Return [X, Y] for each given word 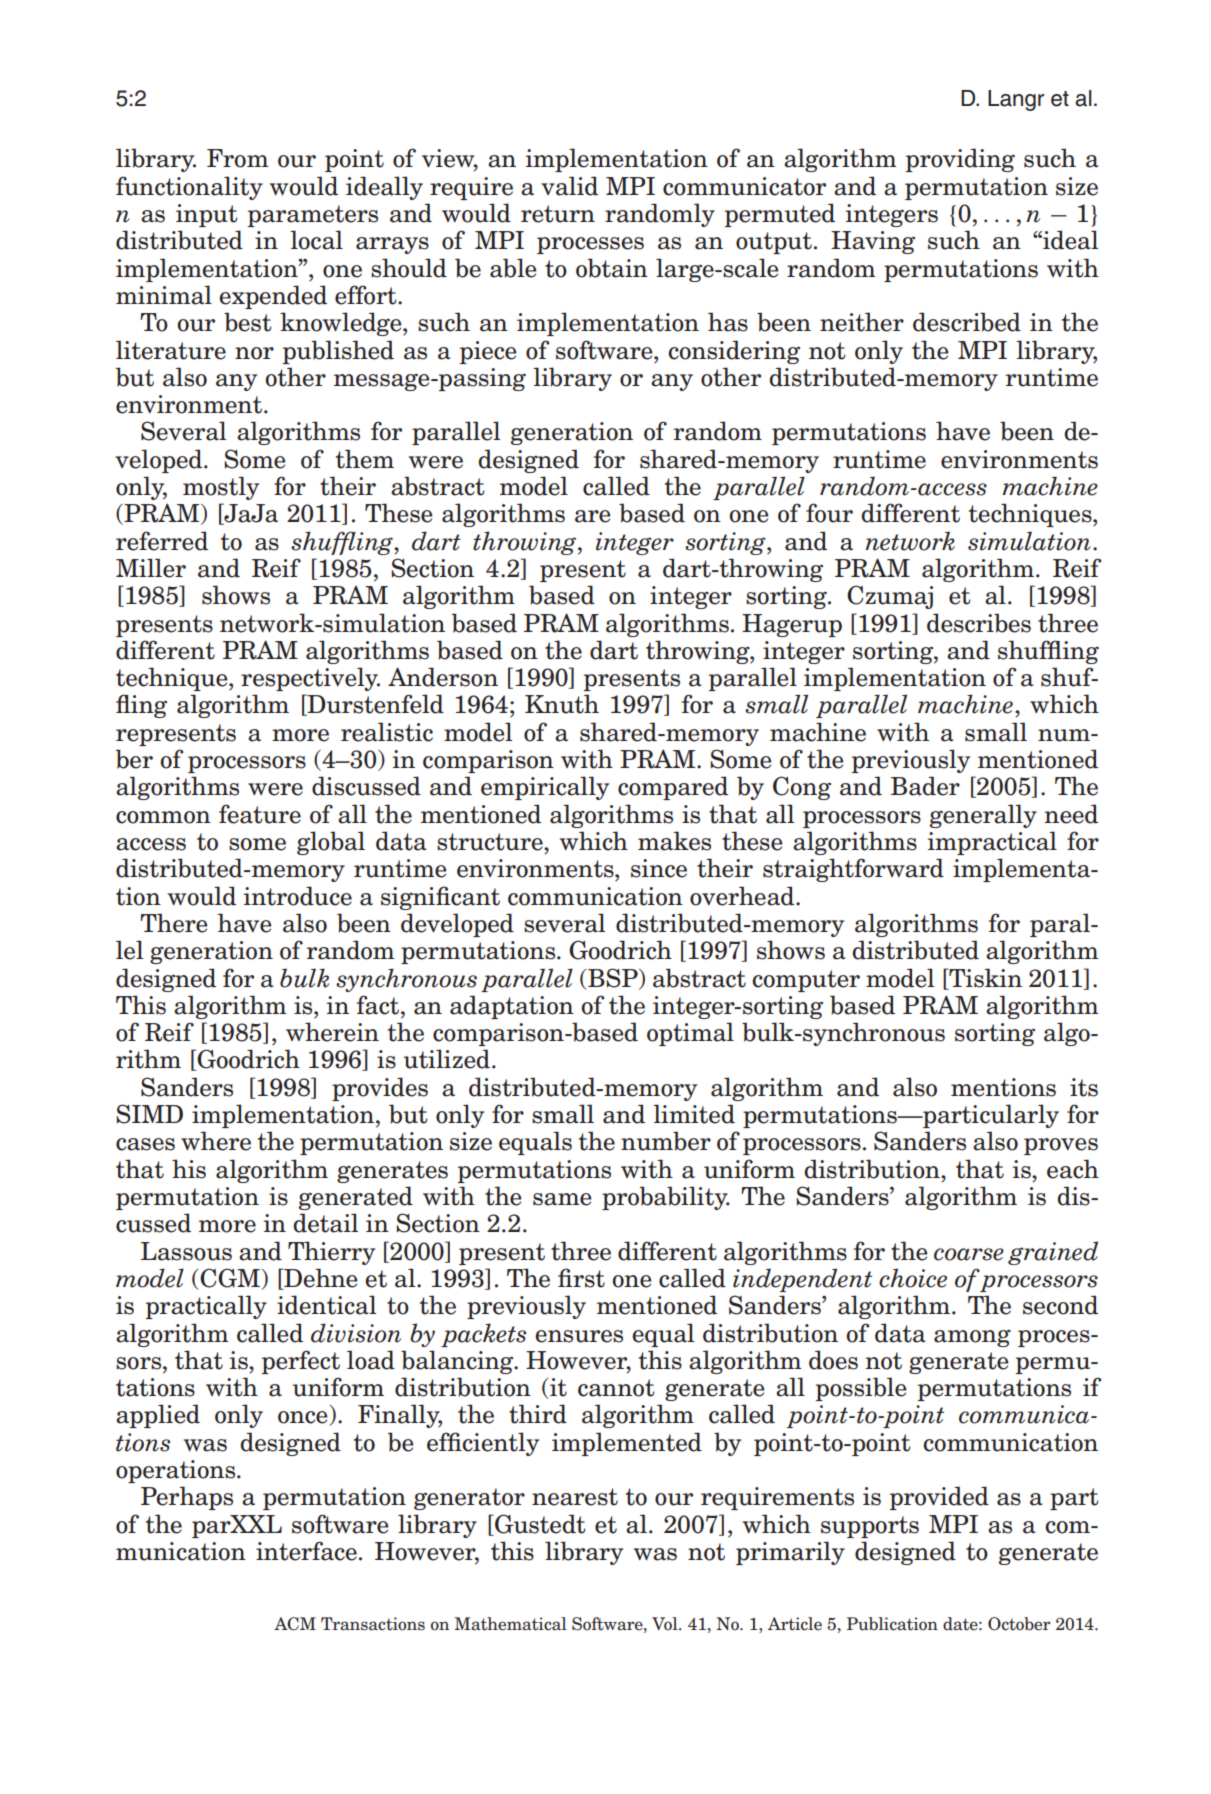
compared [673, 788]
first [581, 1278]
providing [960, 160]
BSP [614, 978]
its [1084, 1087]
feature [260, 814]
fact [378, 1005]
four [829, 513]
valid [569, 186]
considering [734, 352]
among [972, 1338]
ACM [295, 1624]
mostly [221, 488]
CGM [231, 1279]
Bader [925, 786]
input [207, 215]
